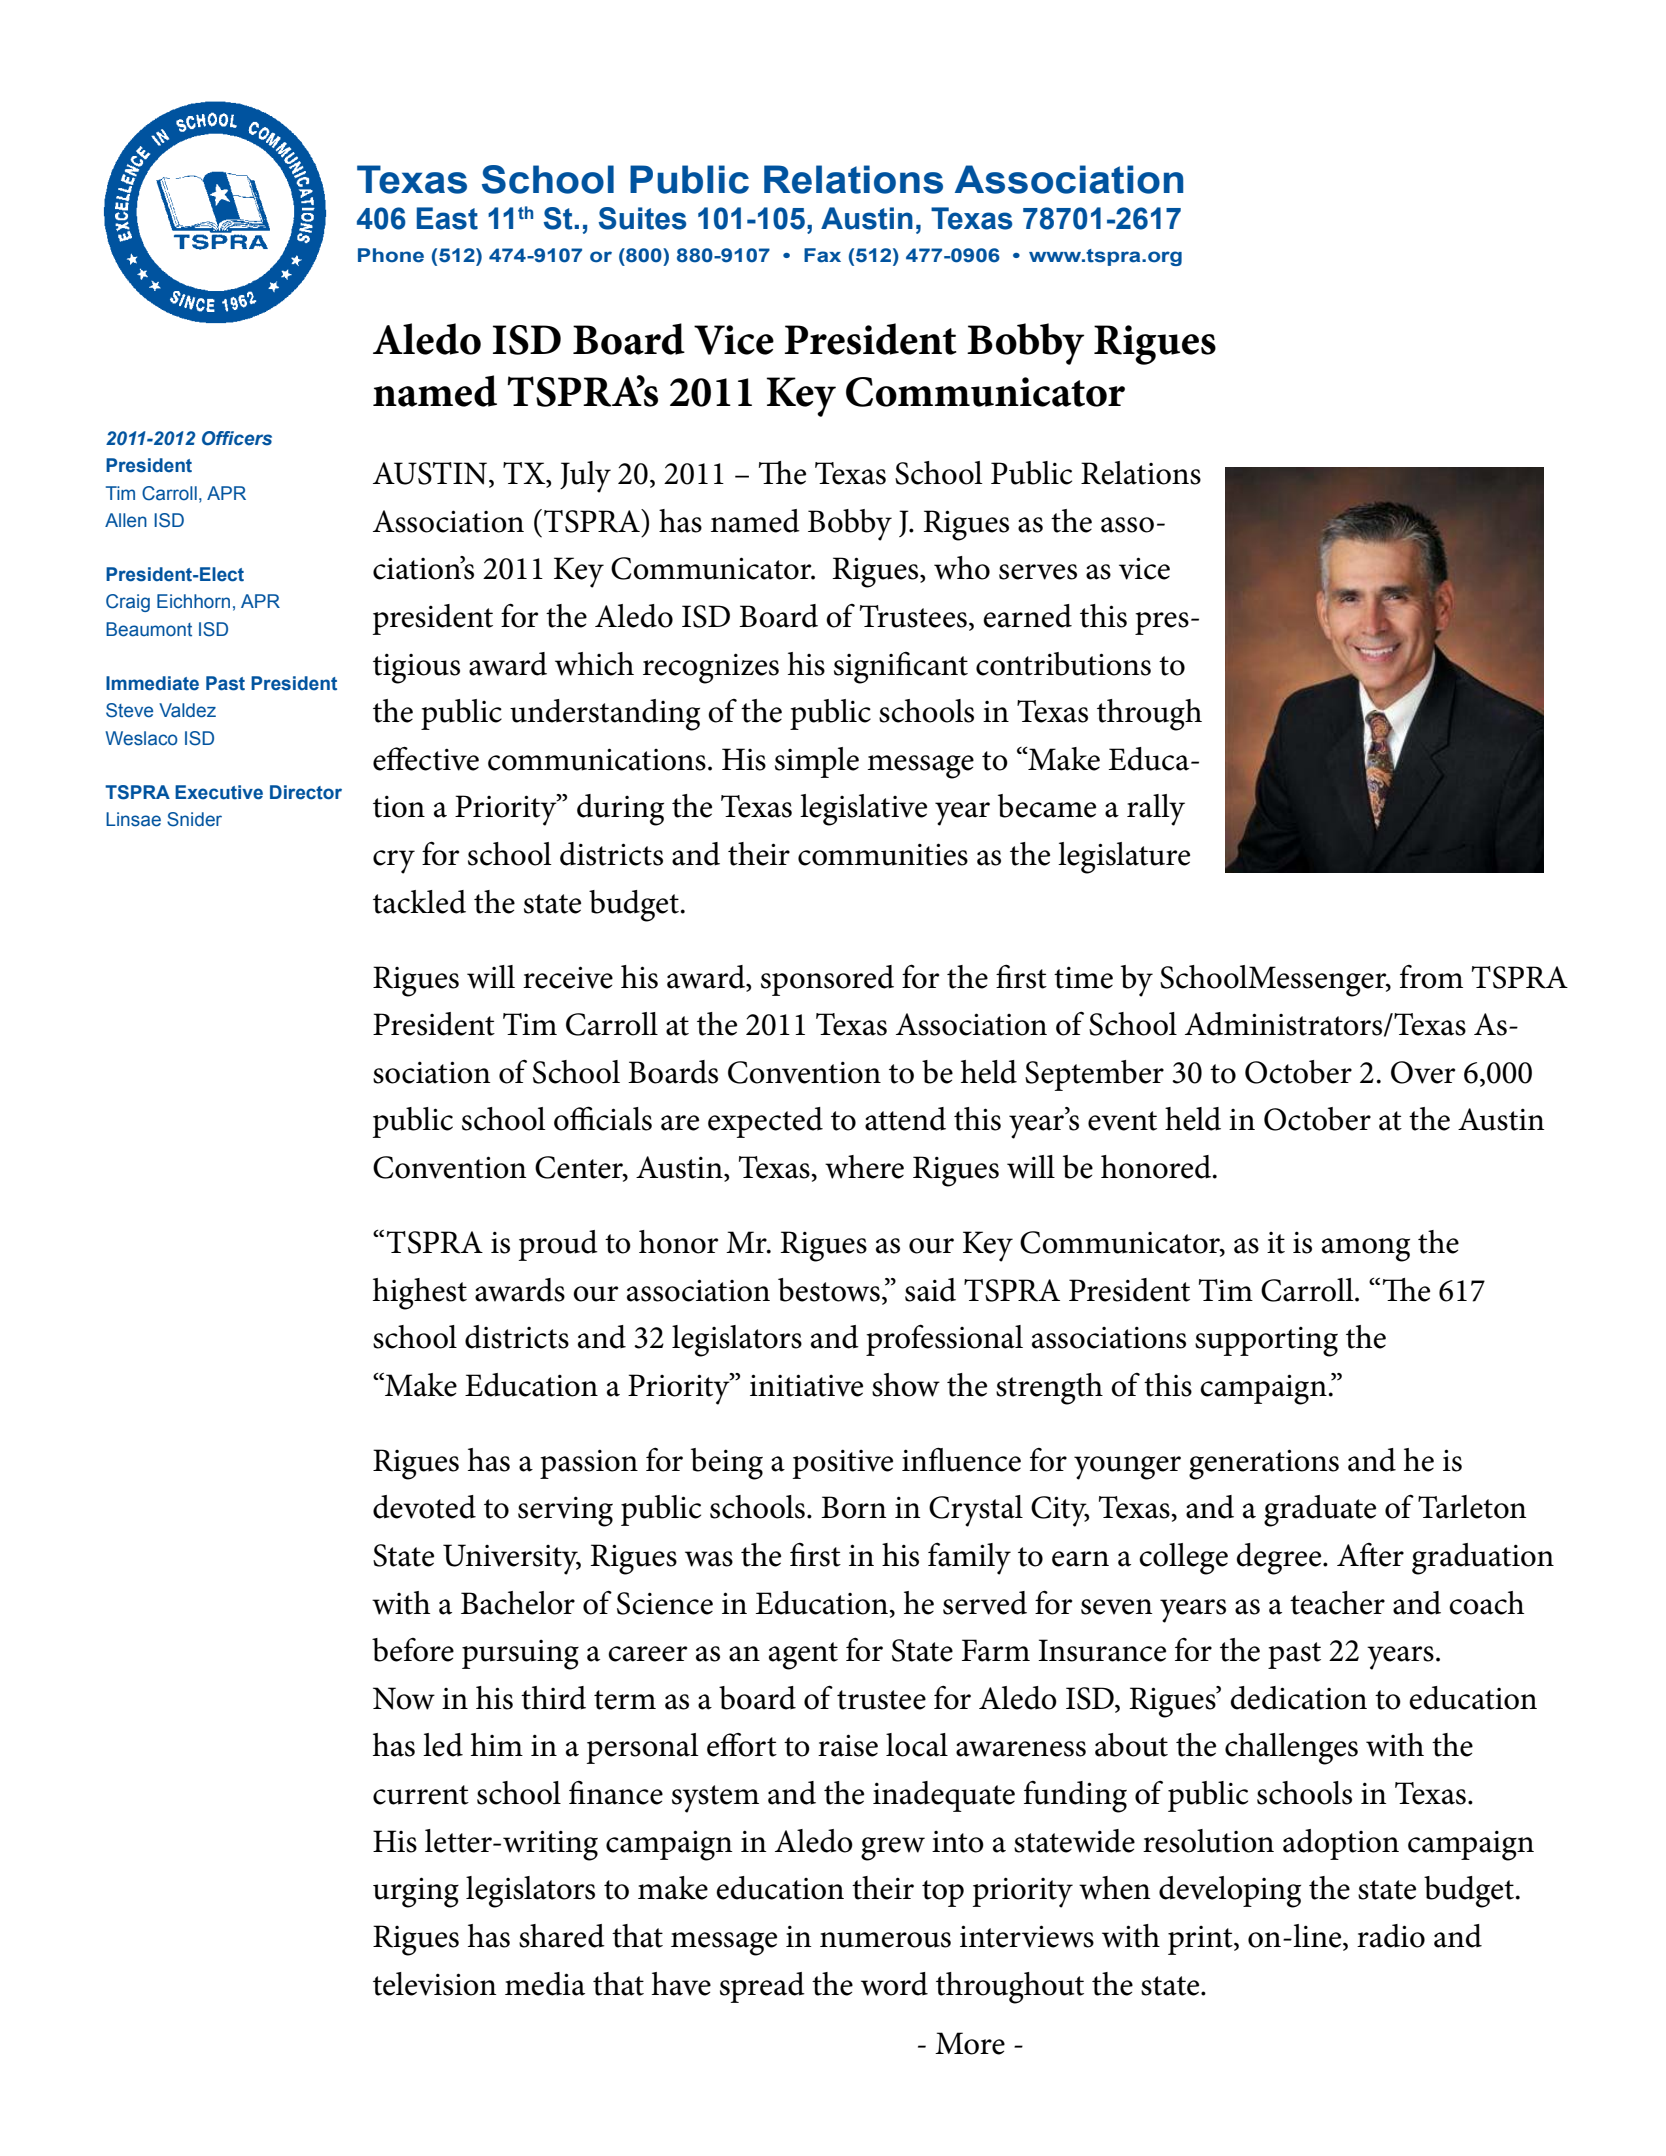 The image size is (1666, 2156). What do you see at coordinates (1038, 572) in the screenshot?
I see `serves` at bounding box center [1038, 572].
